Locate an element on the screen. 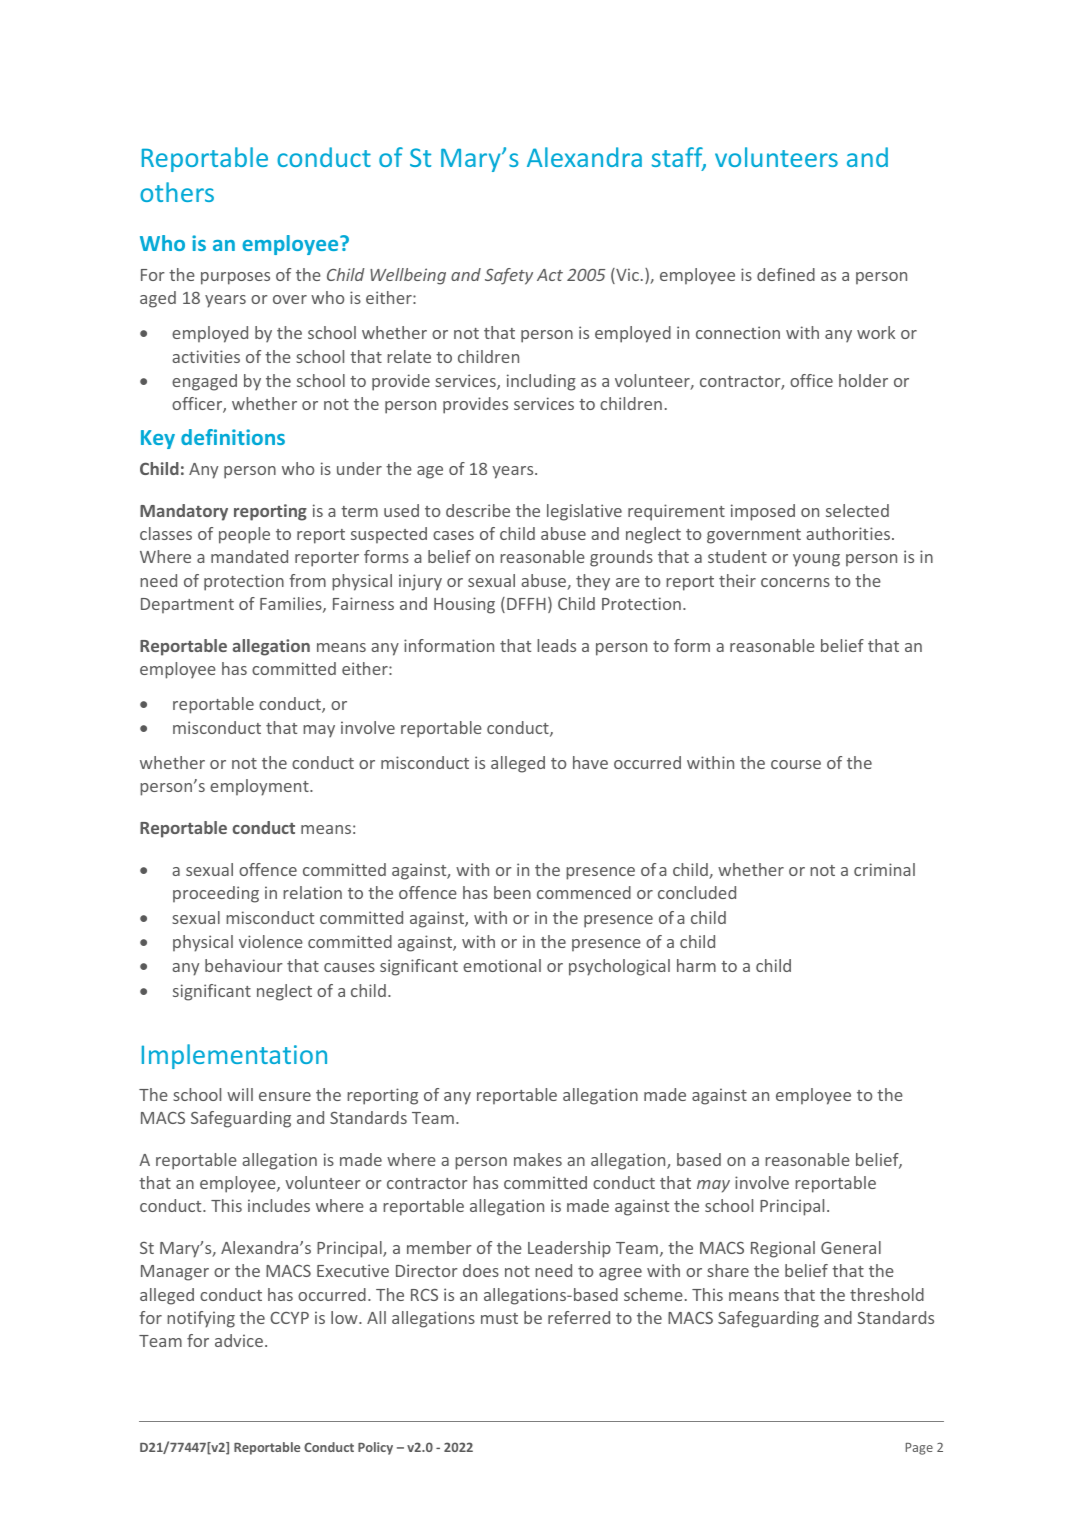 This screenshot has width=1083, height=1533. Implementation is located at coordinates (234, 1056).
